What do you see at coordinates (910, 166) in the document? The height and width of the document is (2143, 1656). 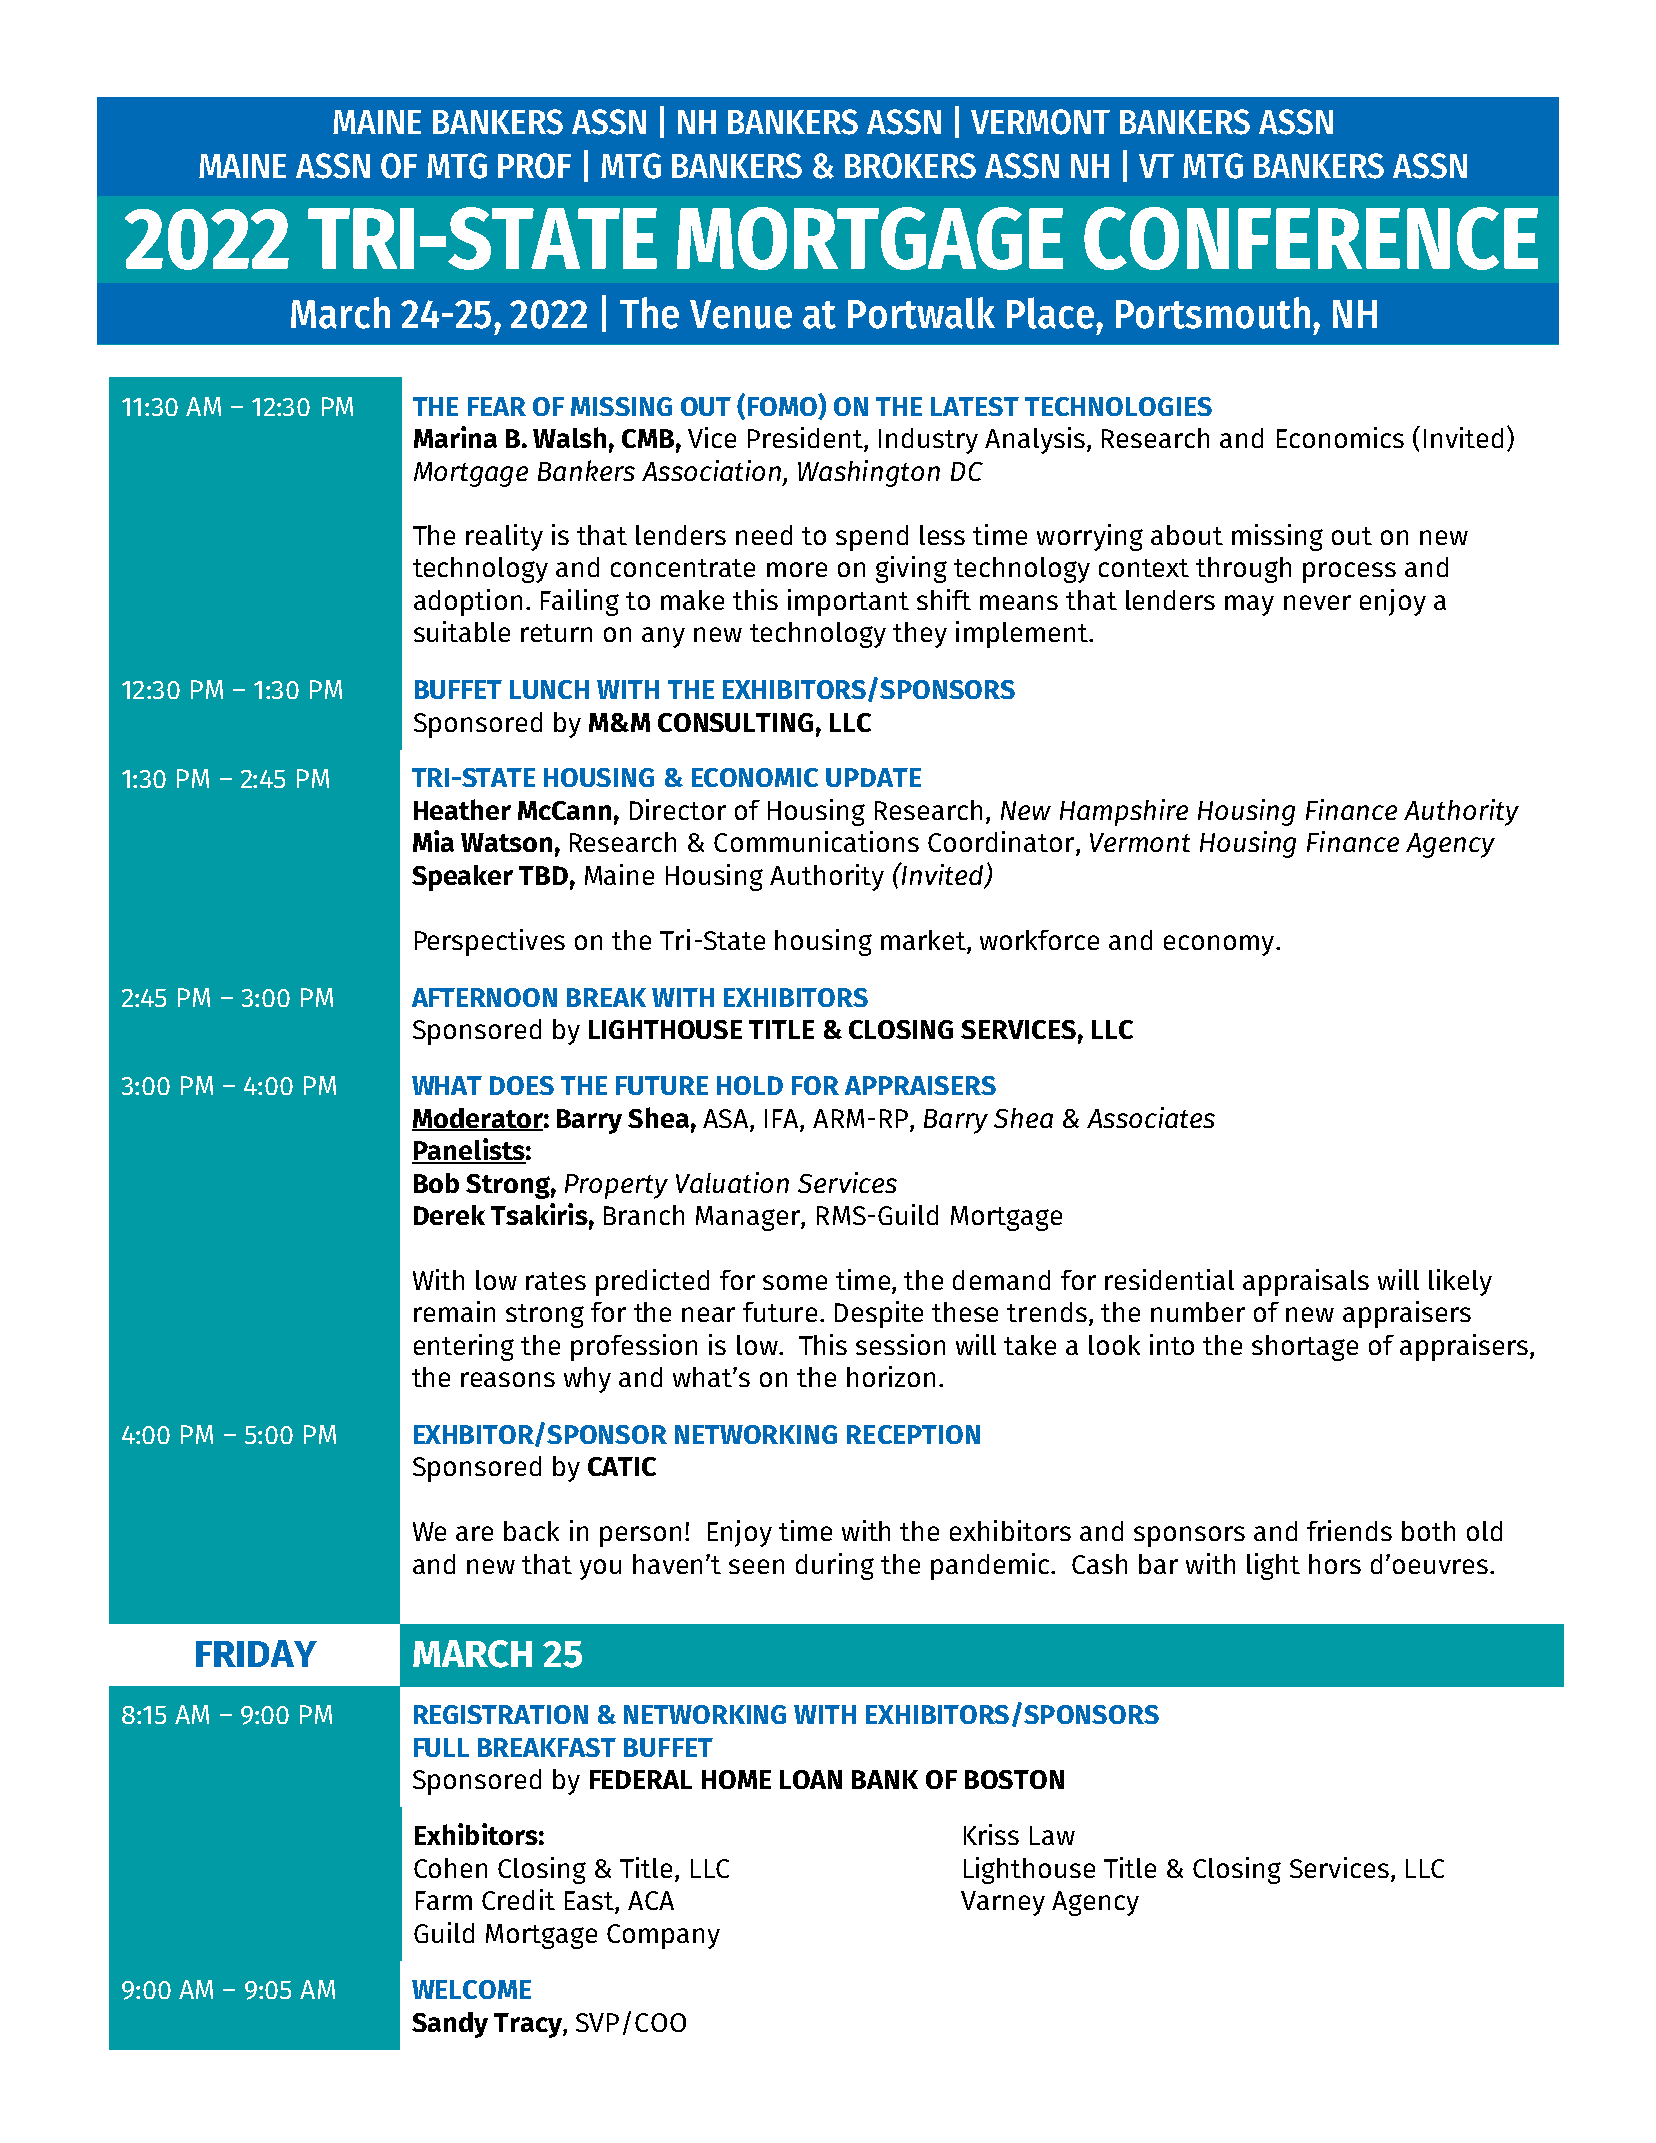 I see `BROKERS` at bounding box center [910, 166].
